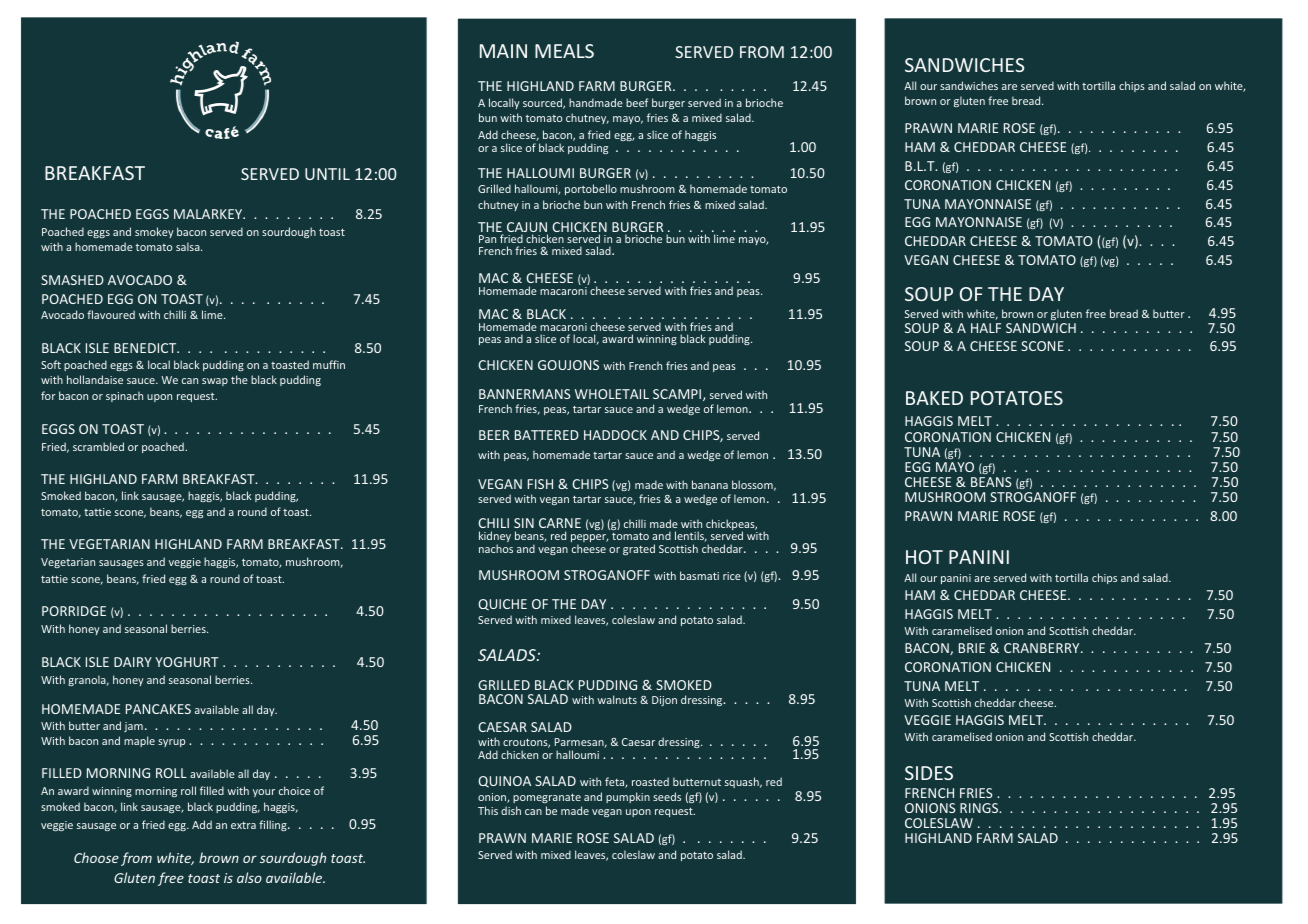  Describe the element at coordinates (511, 810) in the screenshot. I see `dish` at that location.
